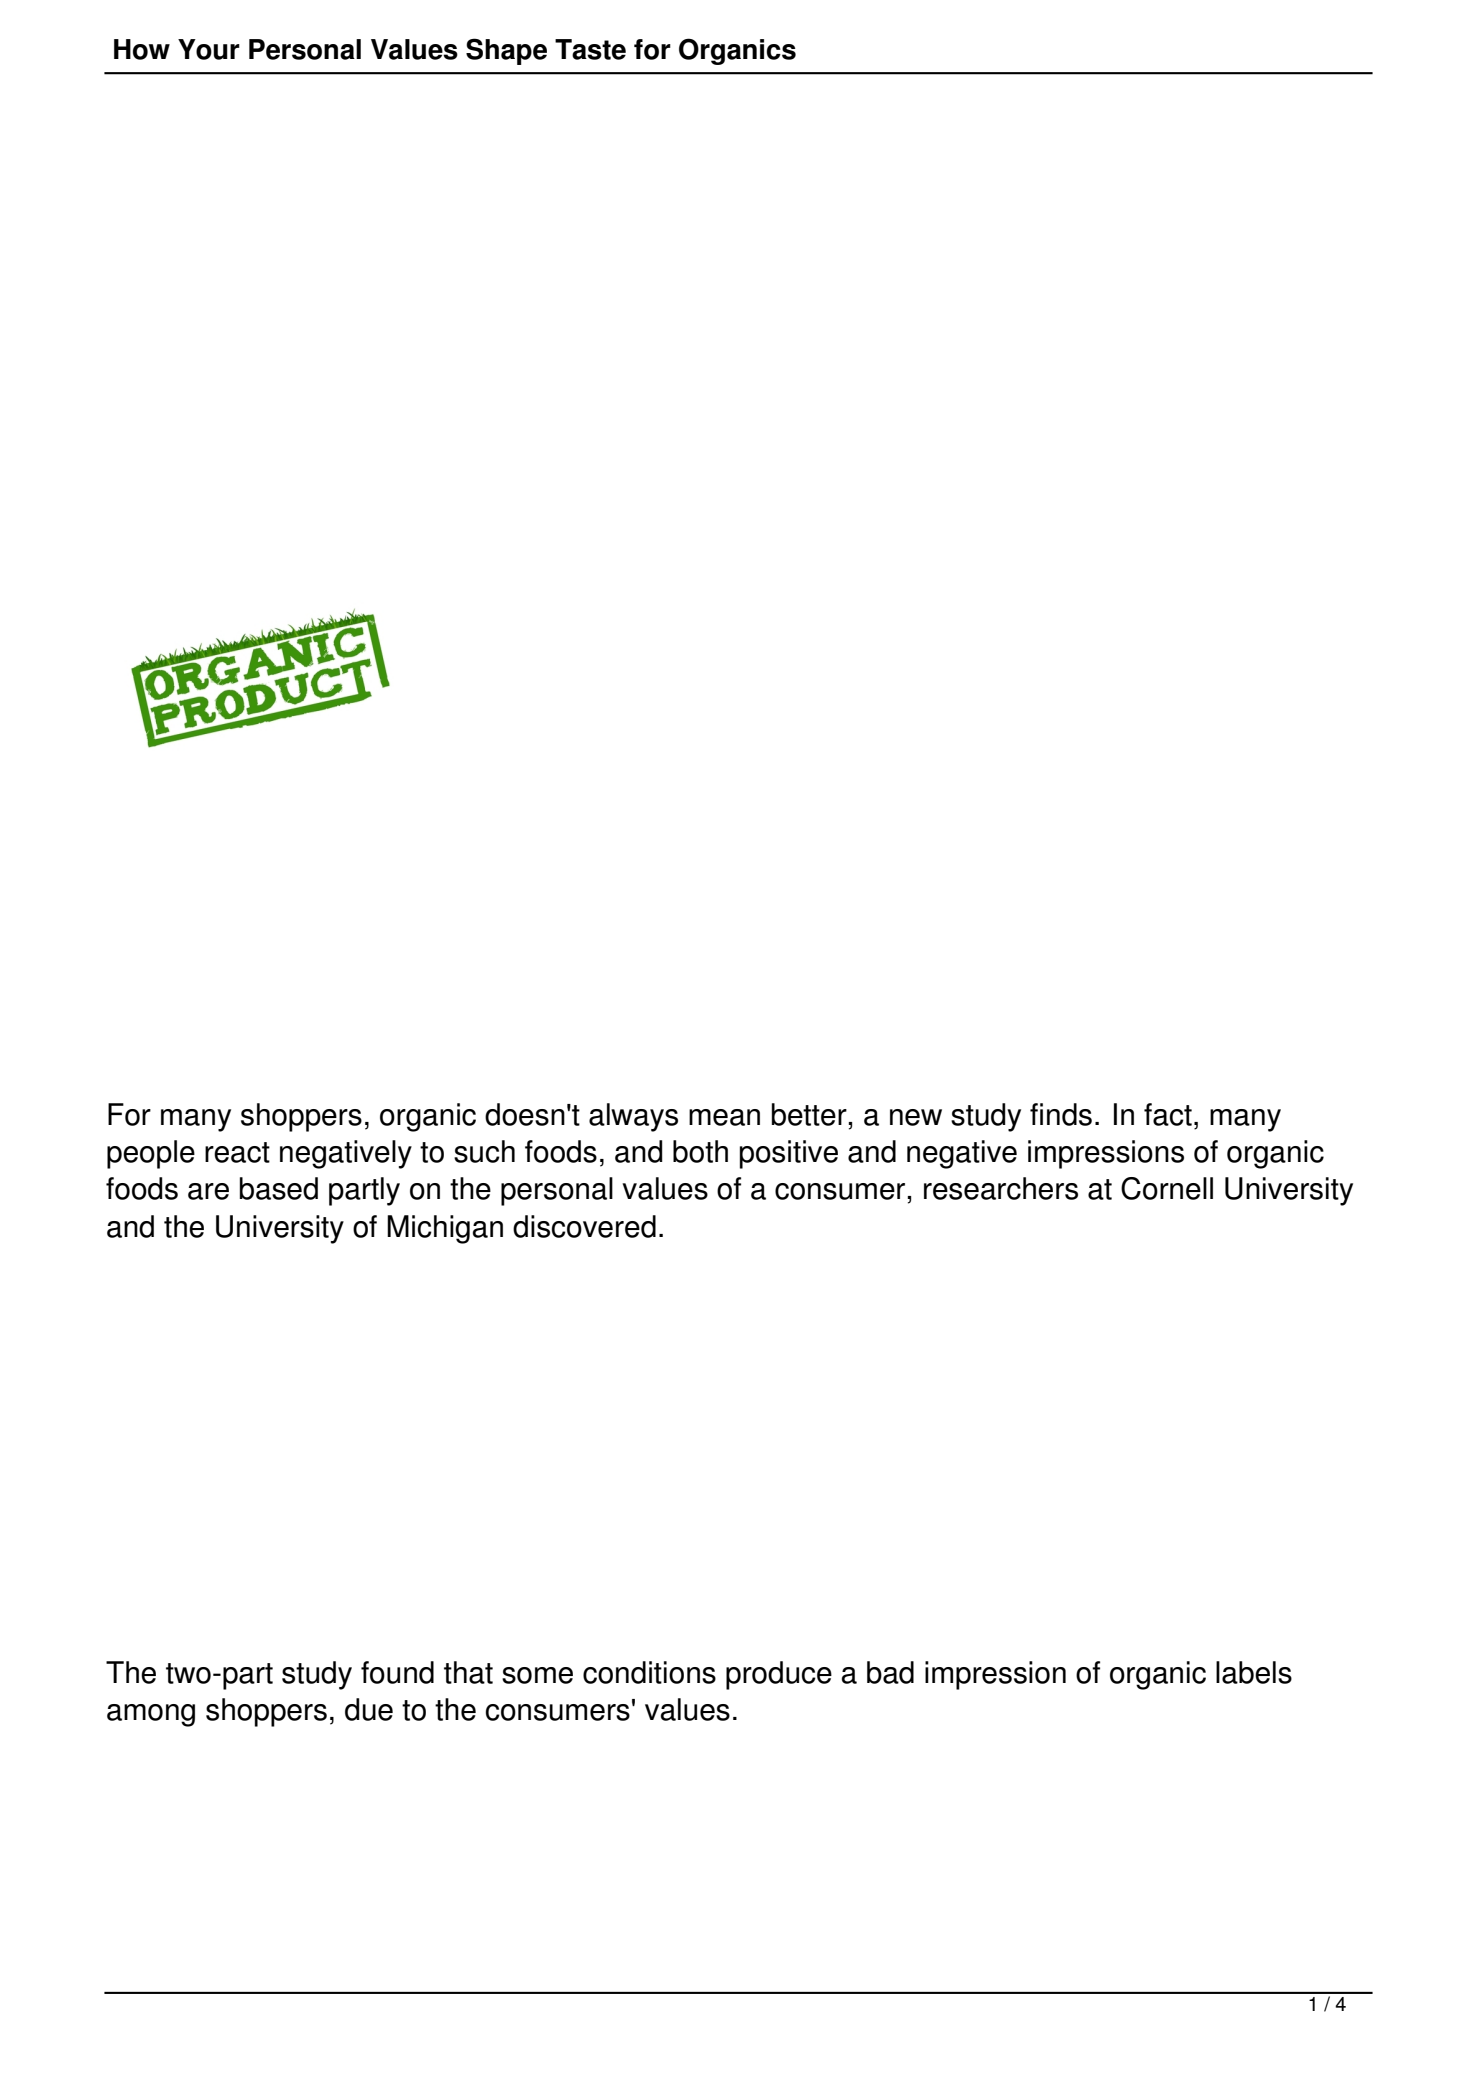 The width and height of the screenshot is (1477, 2088). I want to click on fact, so click(1168, 1114).
